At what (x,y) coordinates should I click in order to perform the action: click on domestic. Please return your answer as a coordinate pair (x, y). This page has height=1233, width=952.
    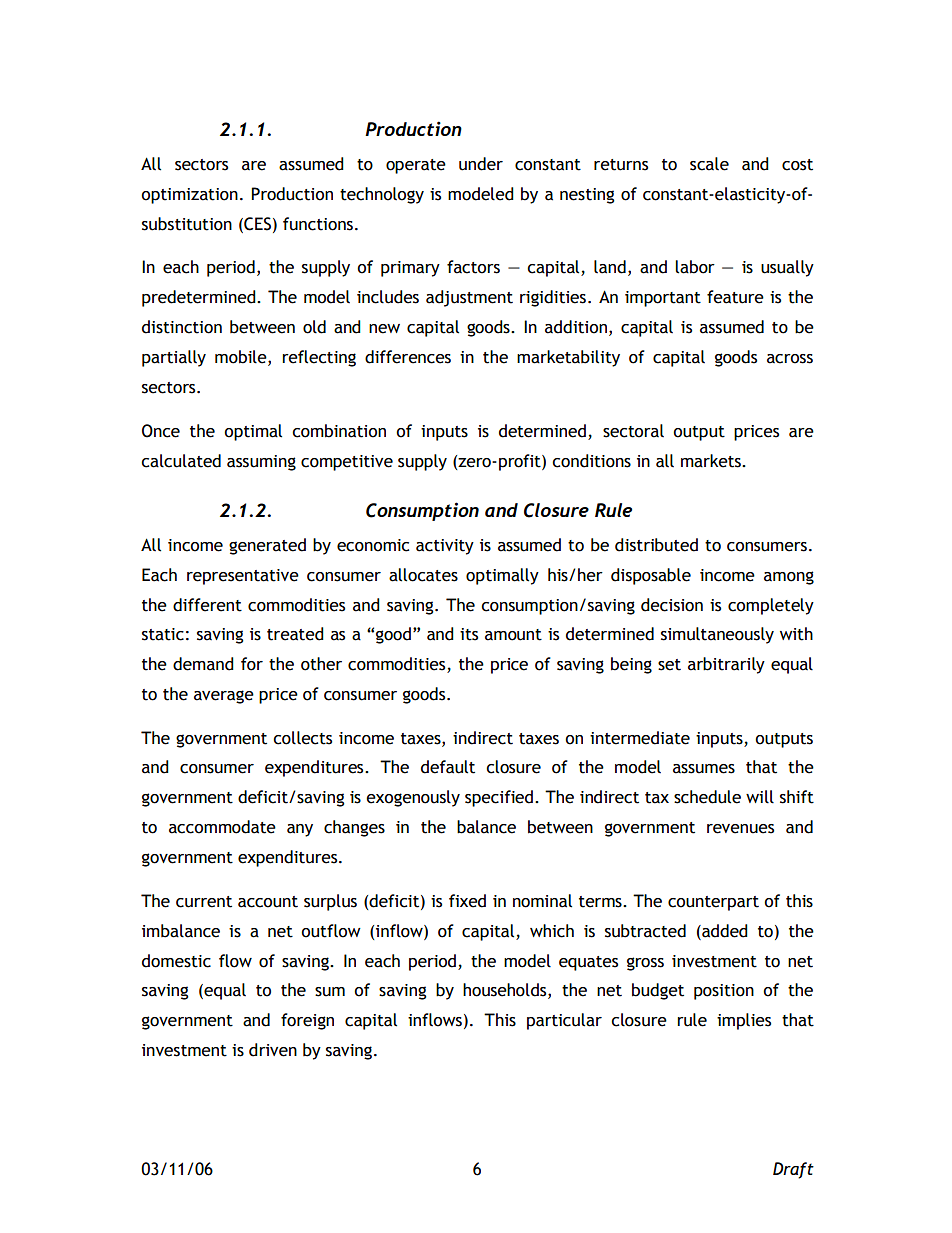
    Looking at the image, I should click on (176, 961).
